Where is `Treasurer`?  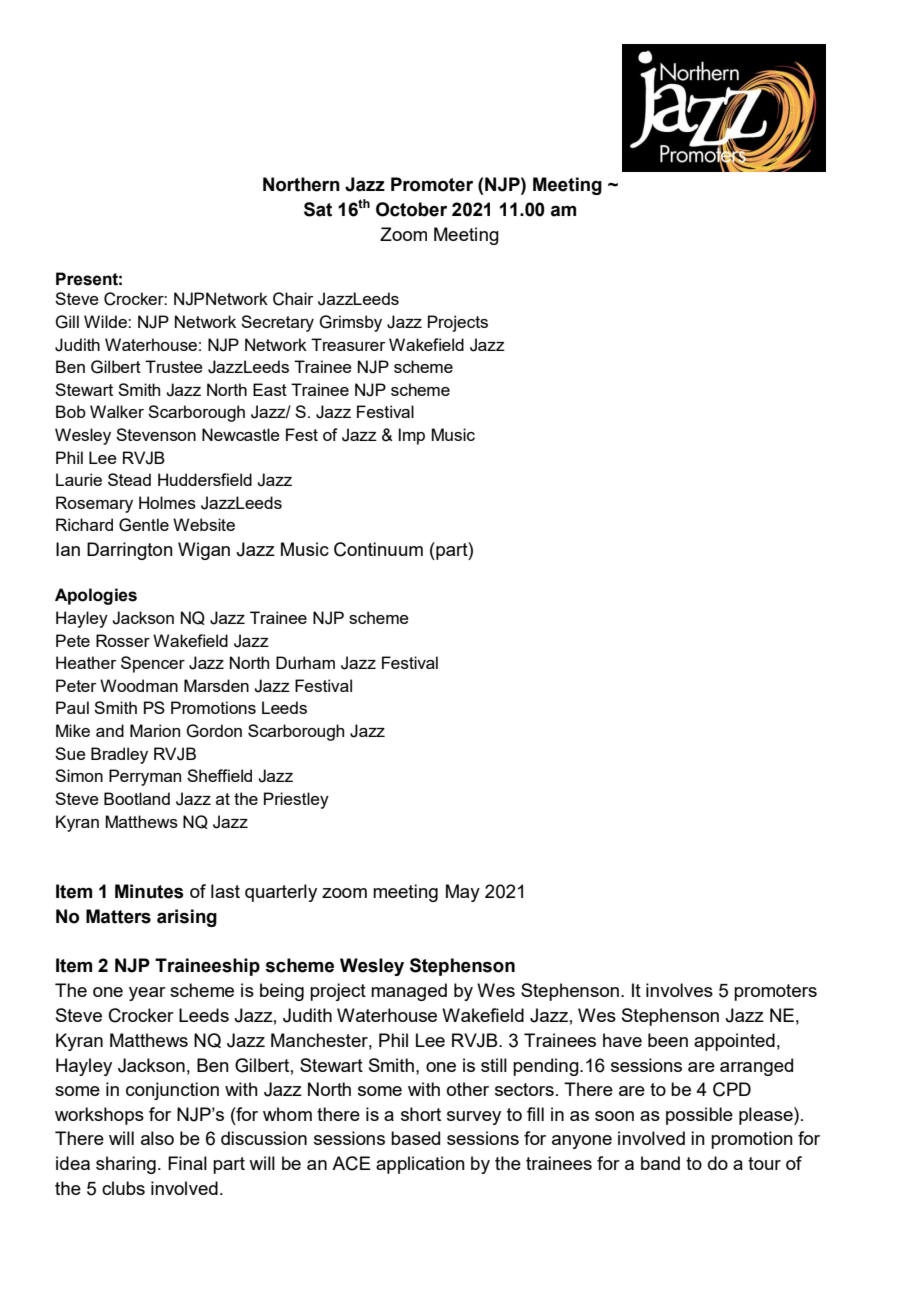
Treasurer is located at coordinates (348, 344).
